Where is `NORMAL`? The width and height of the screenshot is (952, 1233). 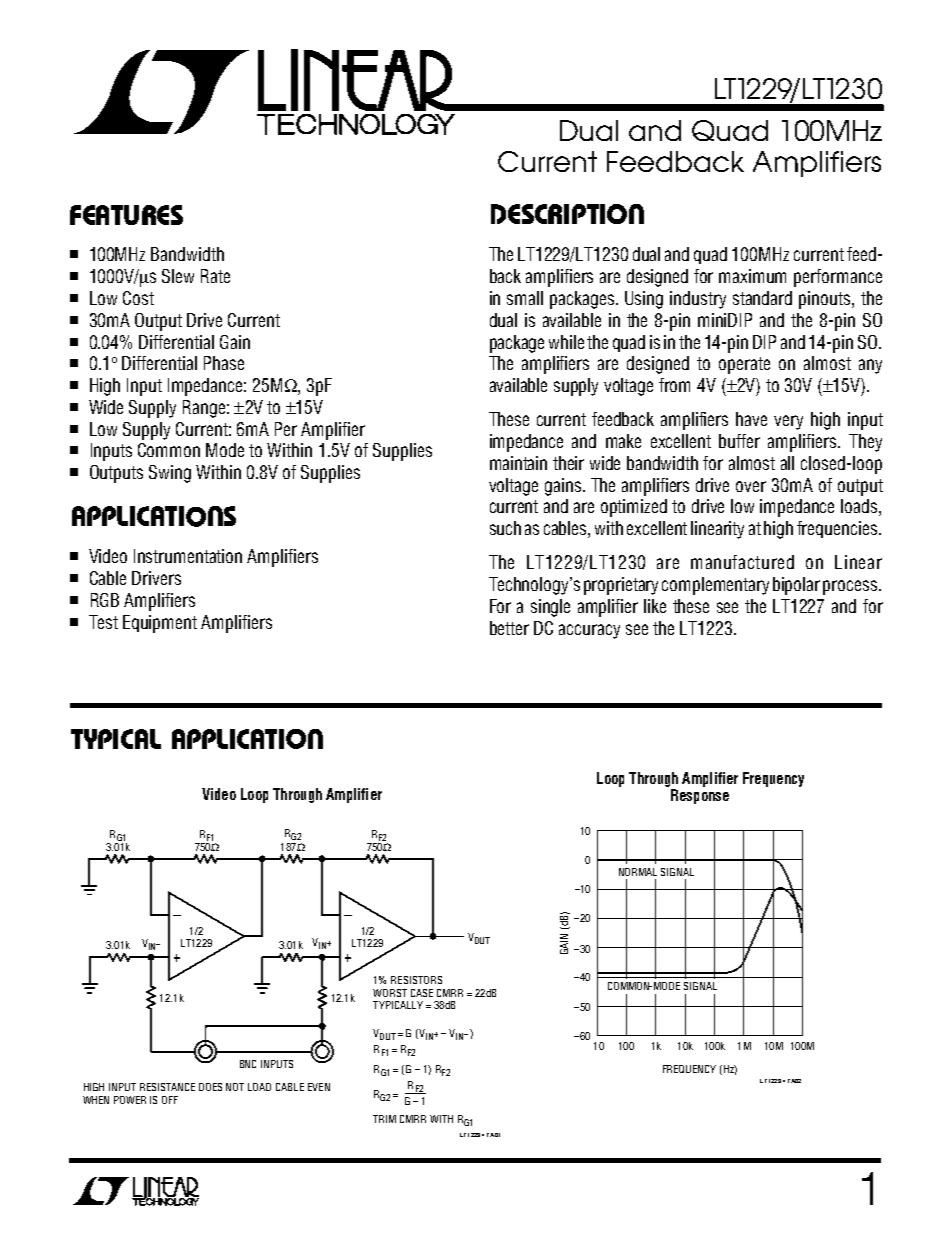
NORMAL is located at coordinates (638, 872).
